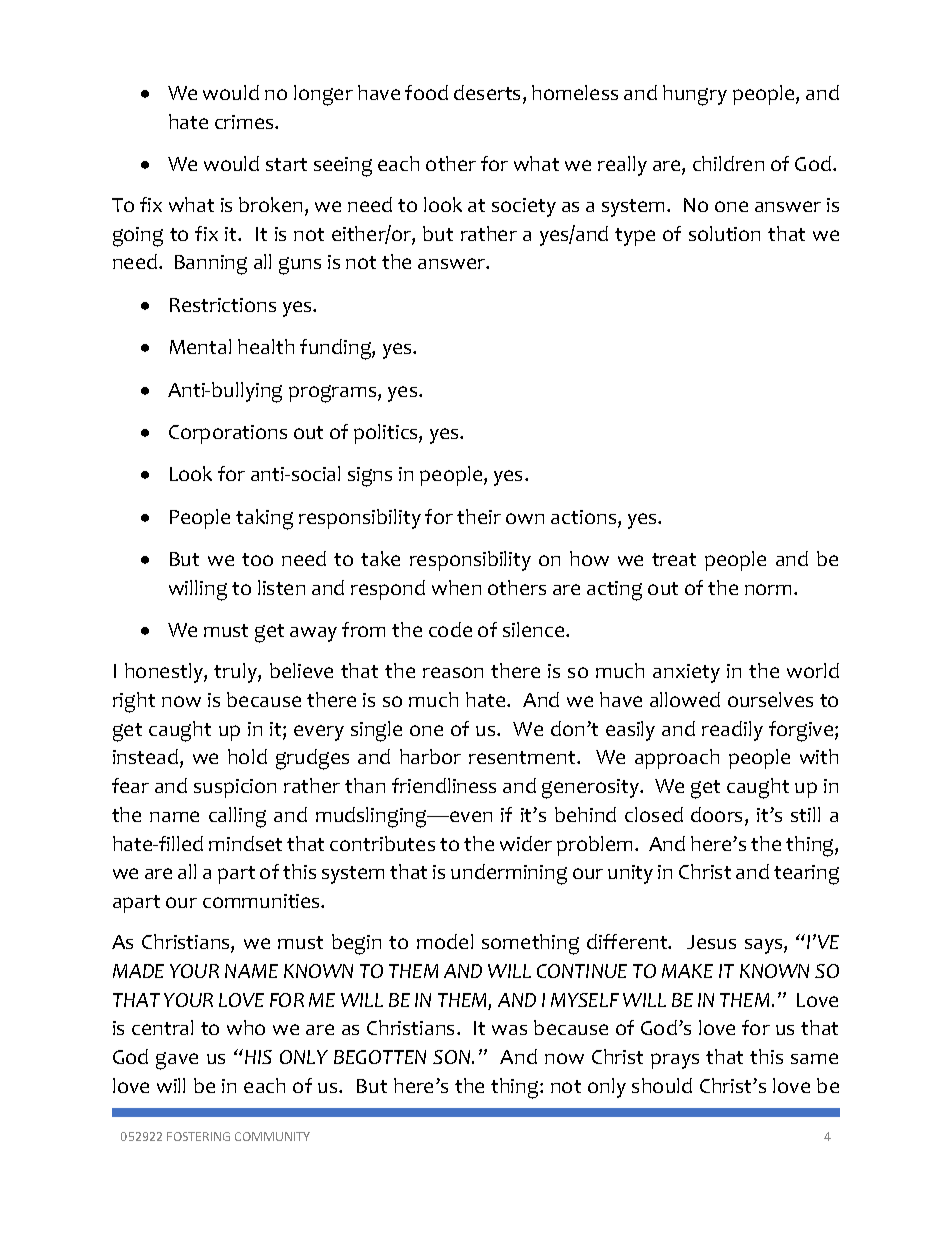 This page has height=1233, width=952. What do you see at coordinates (718, 816) in the page?
I see `doors` at bounding box center [718, 816].
